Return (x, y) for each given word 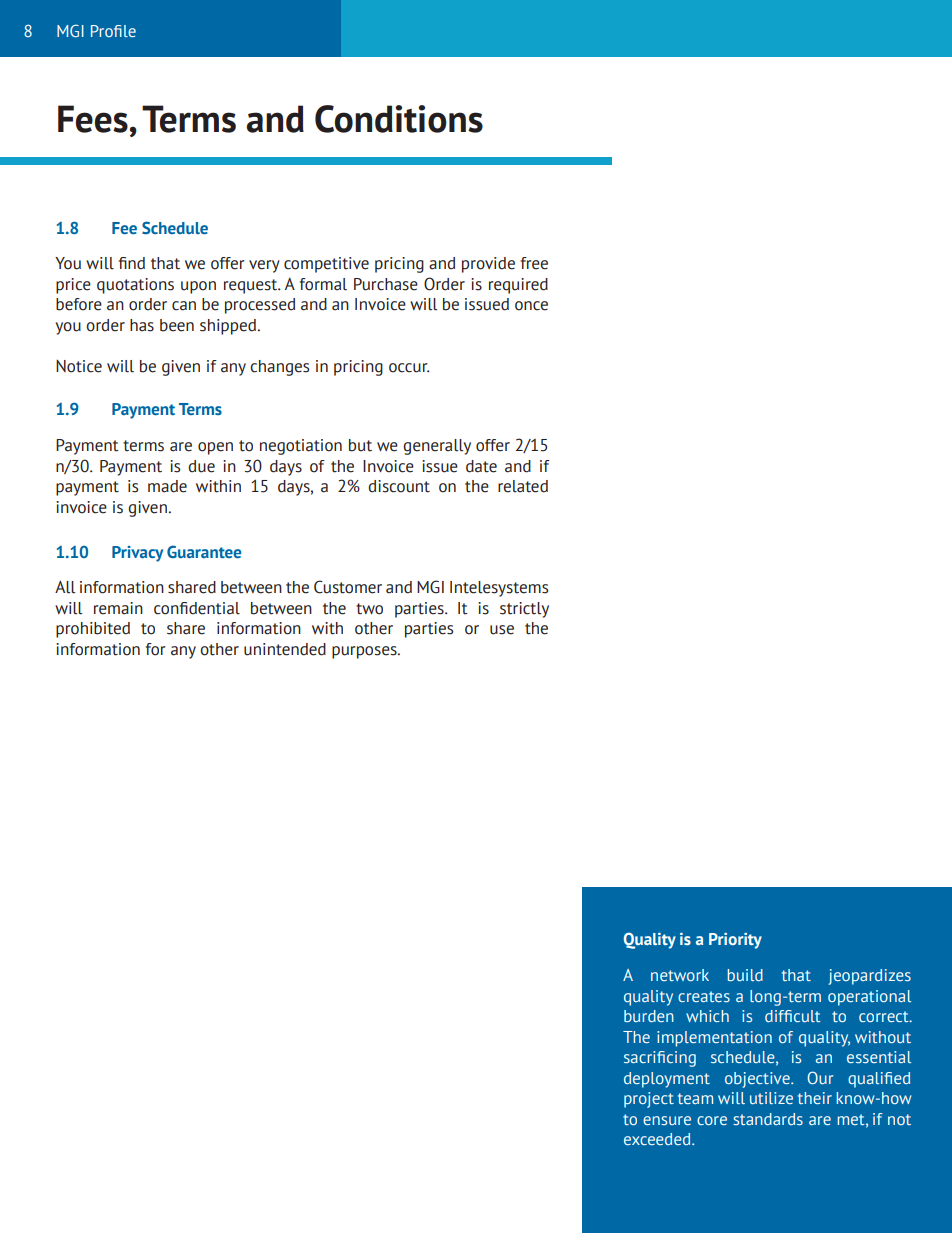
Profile (113, 31)
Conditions (399, 119)
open (215, 448)
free (534, 263)
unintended (285, 649)
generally (437, 447)
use (502, 630)
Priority (735, 941)
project (649, 1100)
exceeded (658, 1139)
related (523, 486)
